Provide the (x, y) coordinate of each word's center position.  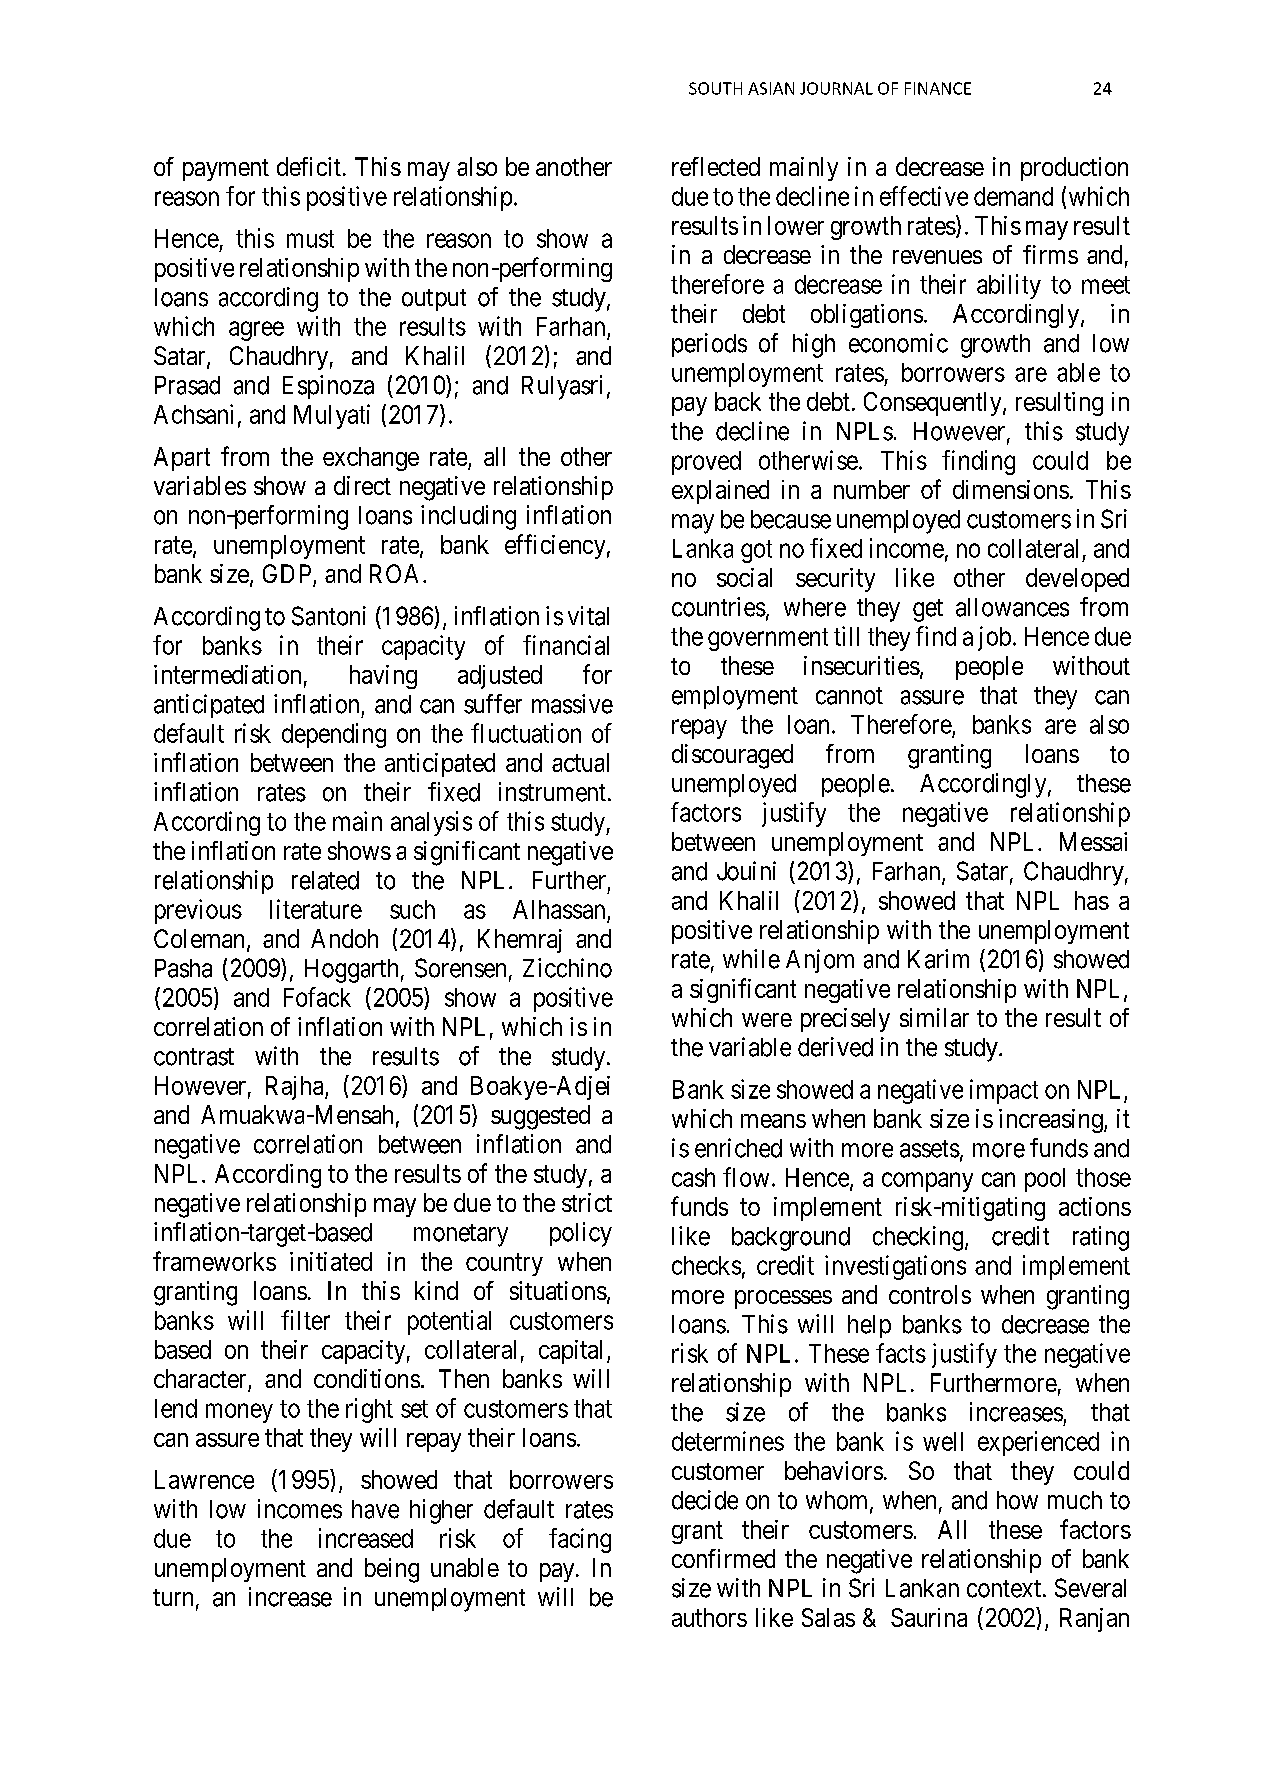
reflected (716, 166)
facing (580, 1540)
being (392, 1570)
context (1005, 1589)
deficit (309, 166)
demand (1013, 196)
